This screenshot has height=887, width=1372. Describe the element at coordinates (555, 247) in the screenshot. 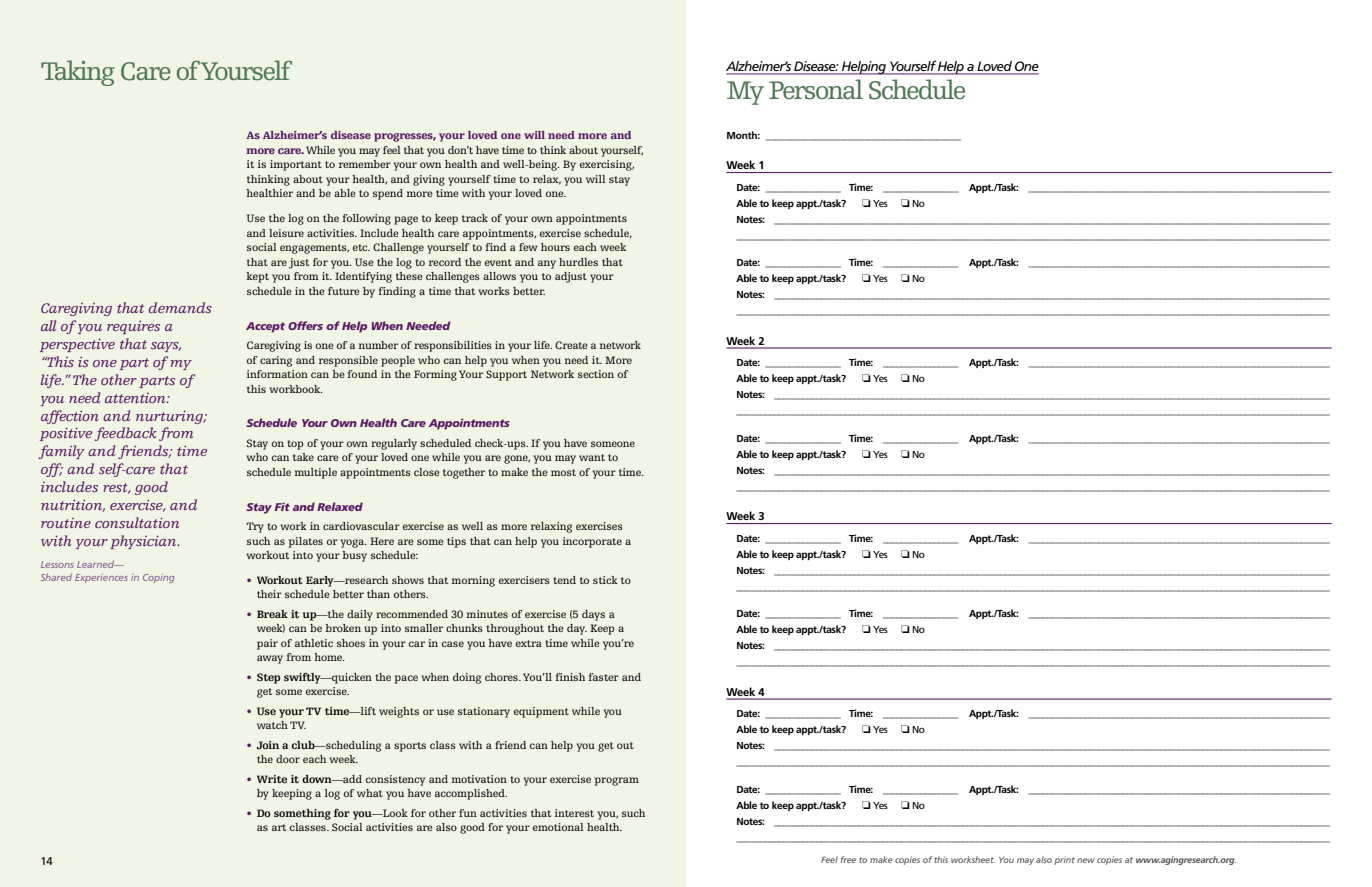

I see `hours` at that location.
